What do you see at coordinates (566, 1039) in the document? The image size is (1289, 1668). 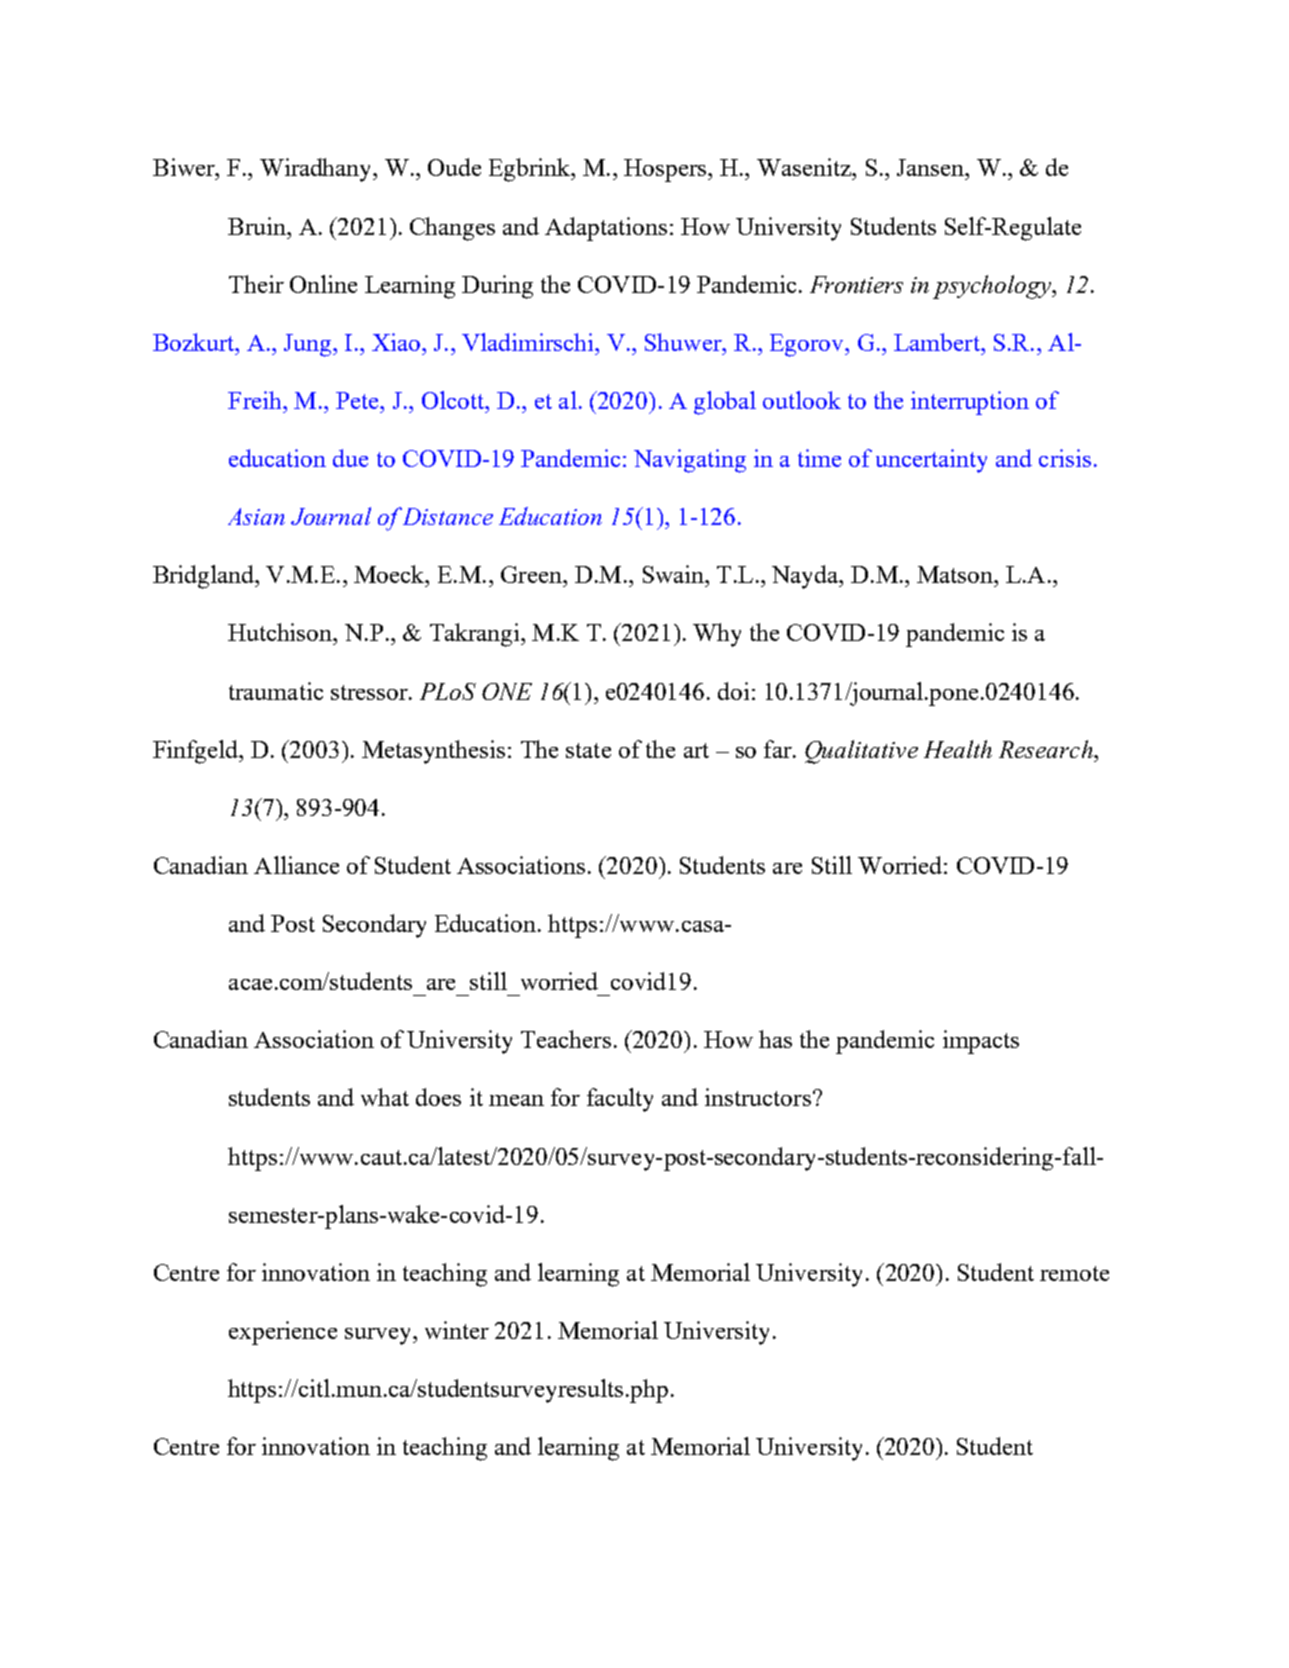 I see `Teachers` at bounding box center [566, 1039].
